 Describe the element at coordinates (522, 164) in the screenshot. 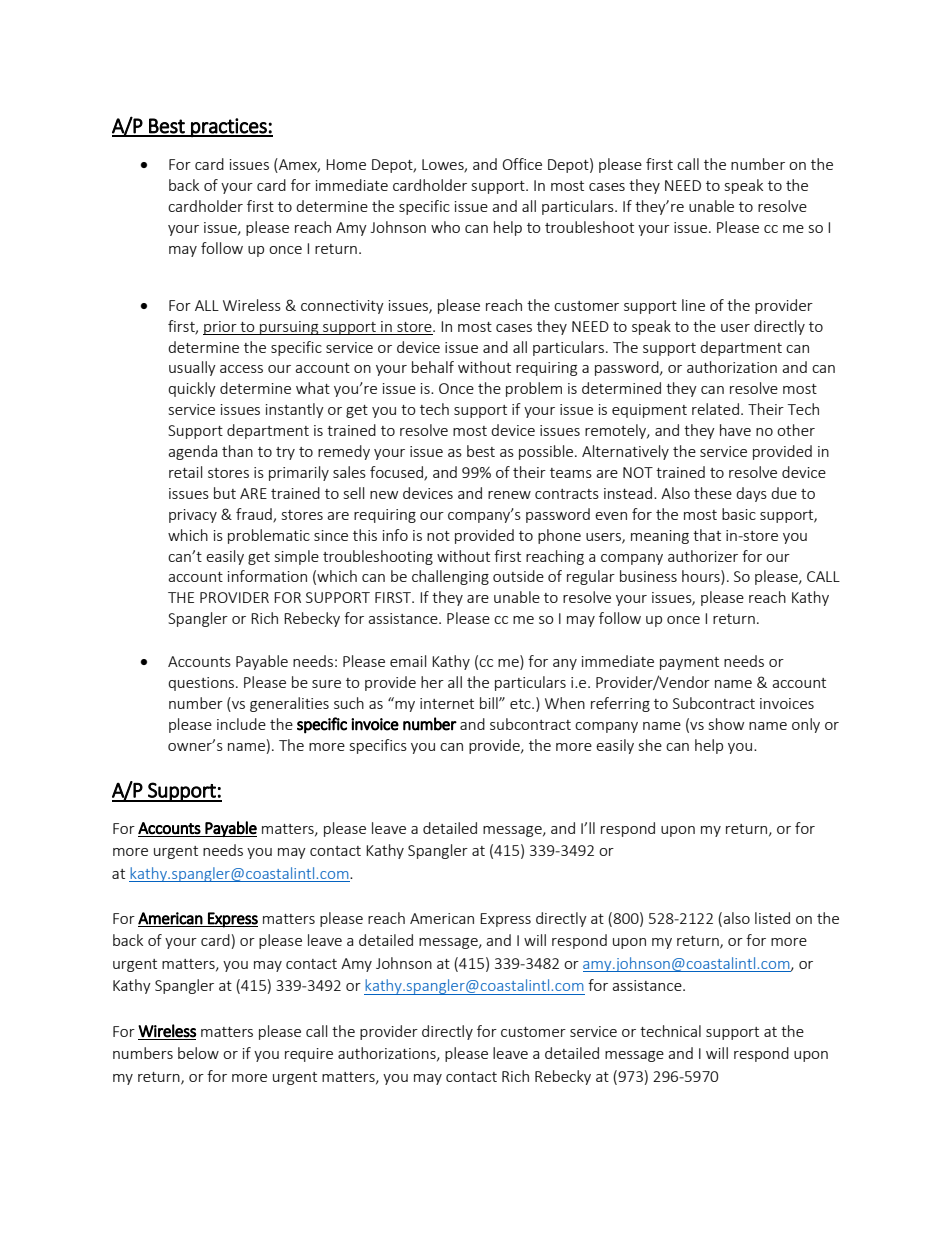

I see `Office` at that location.
